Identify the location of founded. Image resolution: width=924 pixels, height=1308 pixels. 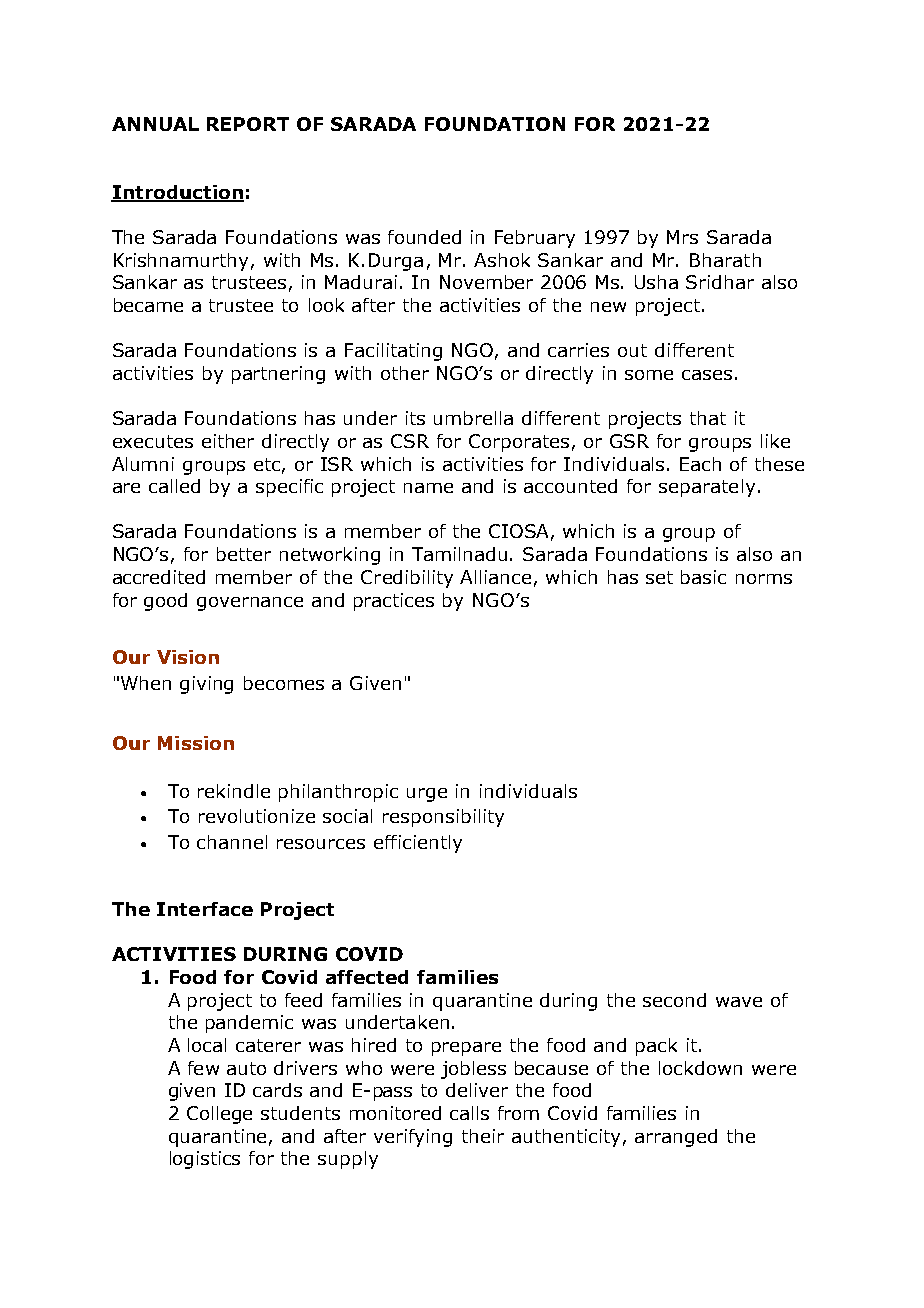
(424, 237).
